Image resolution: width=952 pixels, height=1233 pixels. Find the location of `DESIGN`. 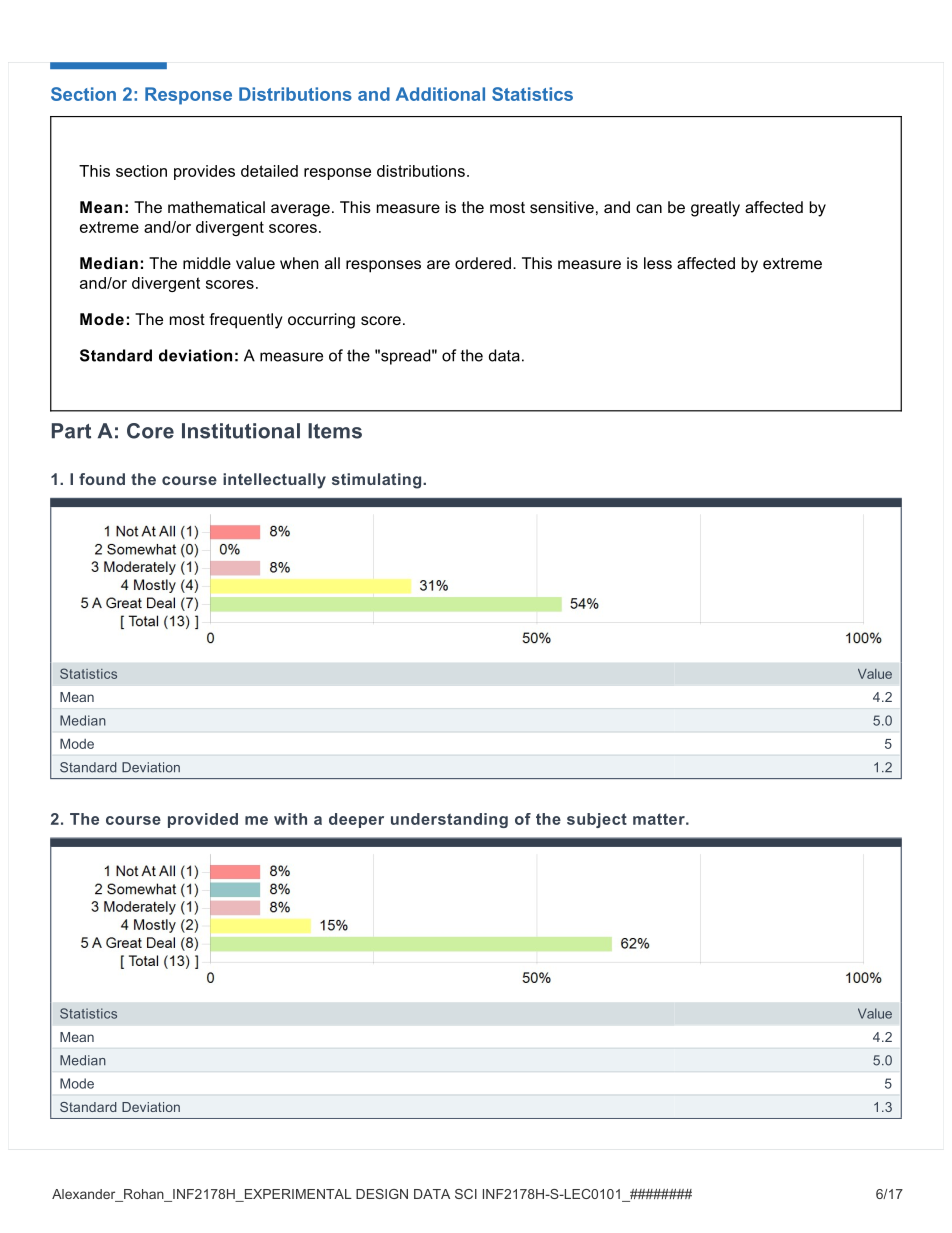

DESIGN is located at coordinates (382, 1194).
